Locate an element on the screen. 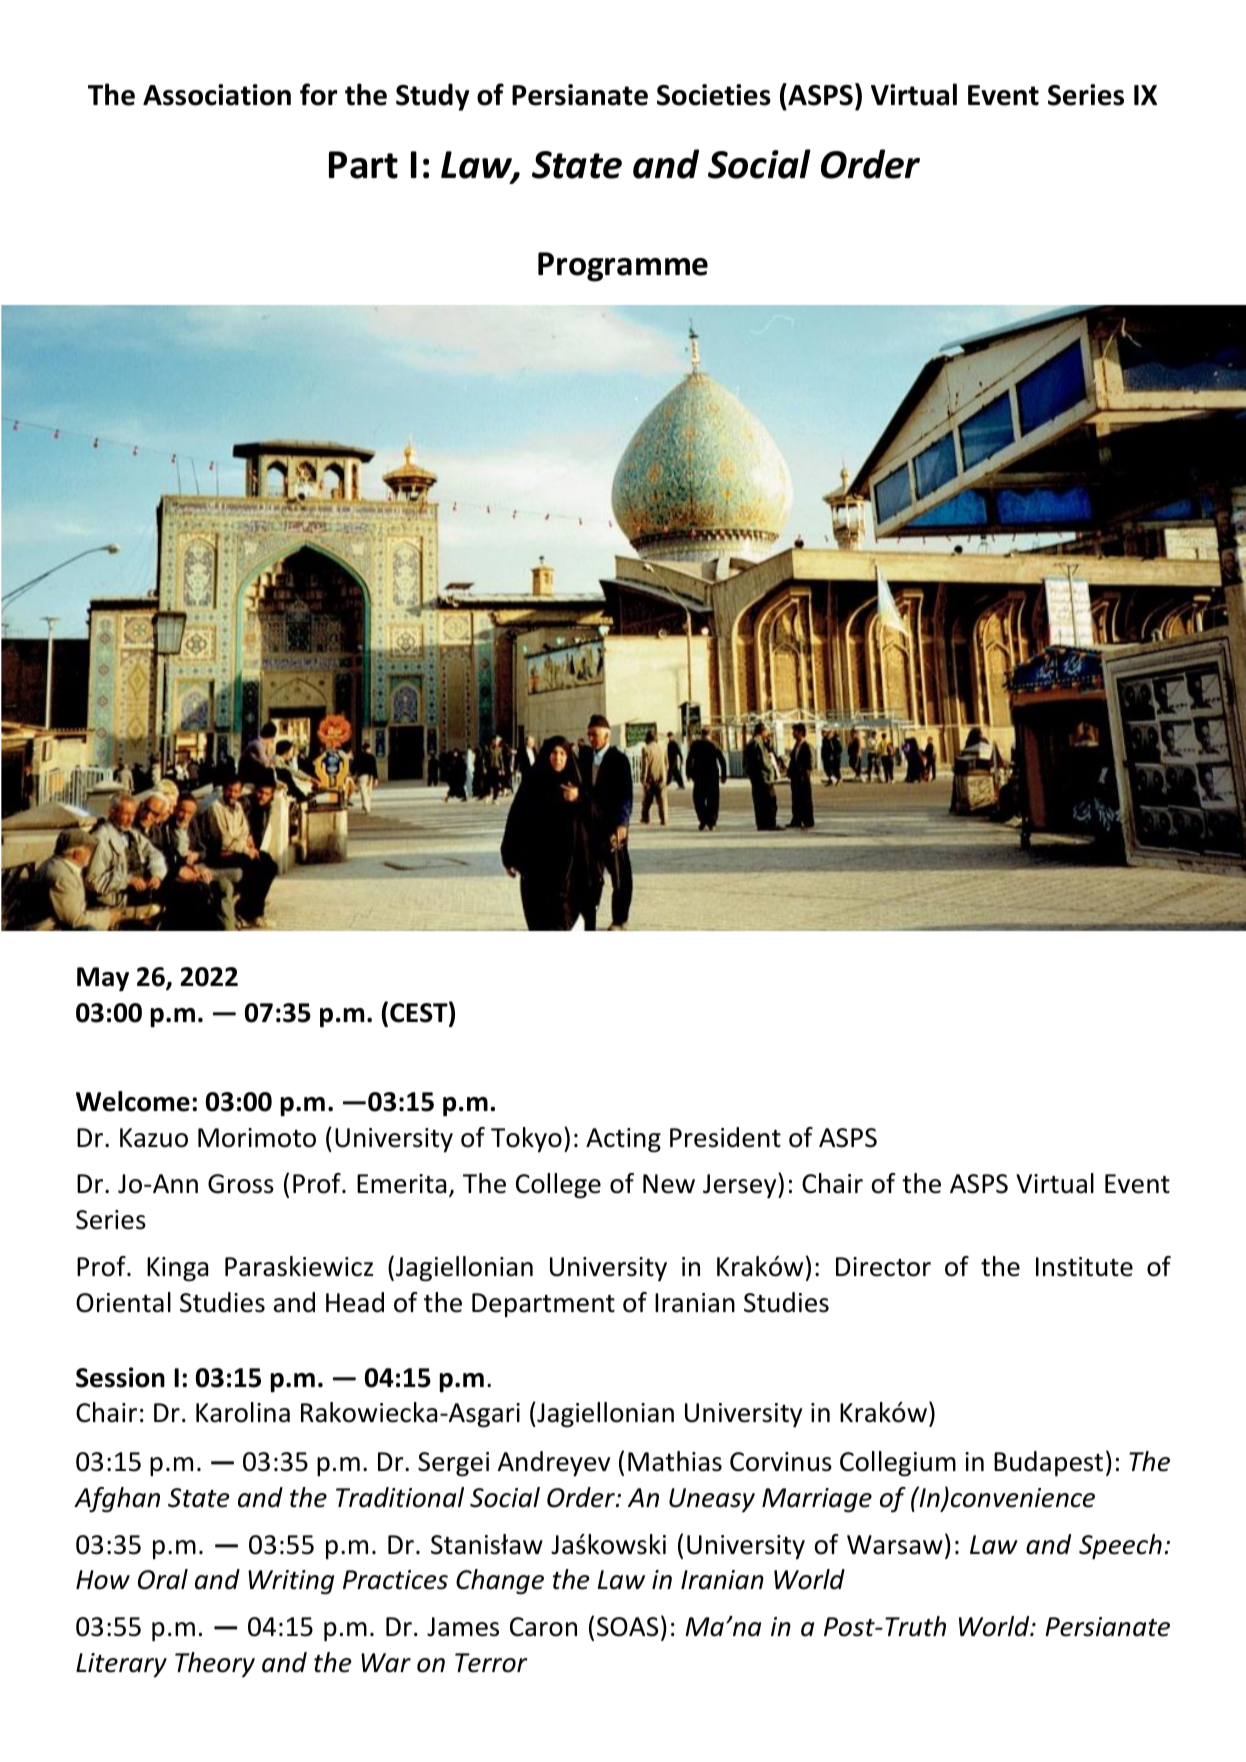 Image resolution: width=1246 pixels, height=1762 pixels. Jersey is located at coordinates (741, 1186).
